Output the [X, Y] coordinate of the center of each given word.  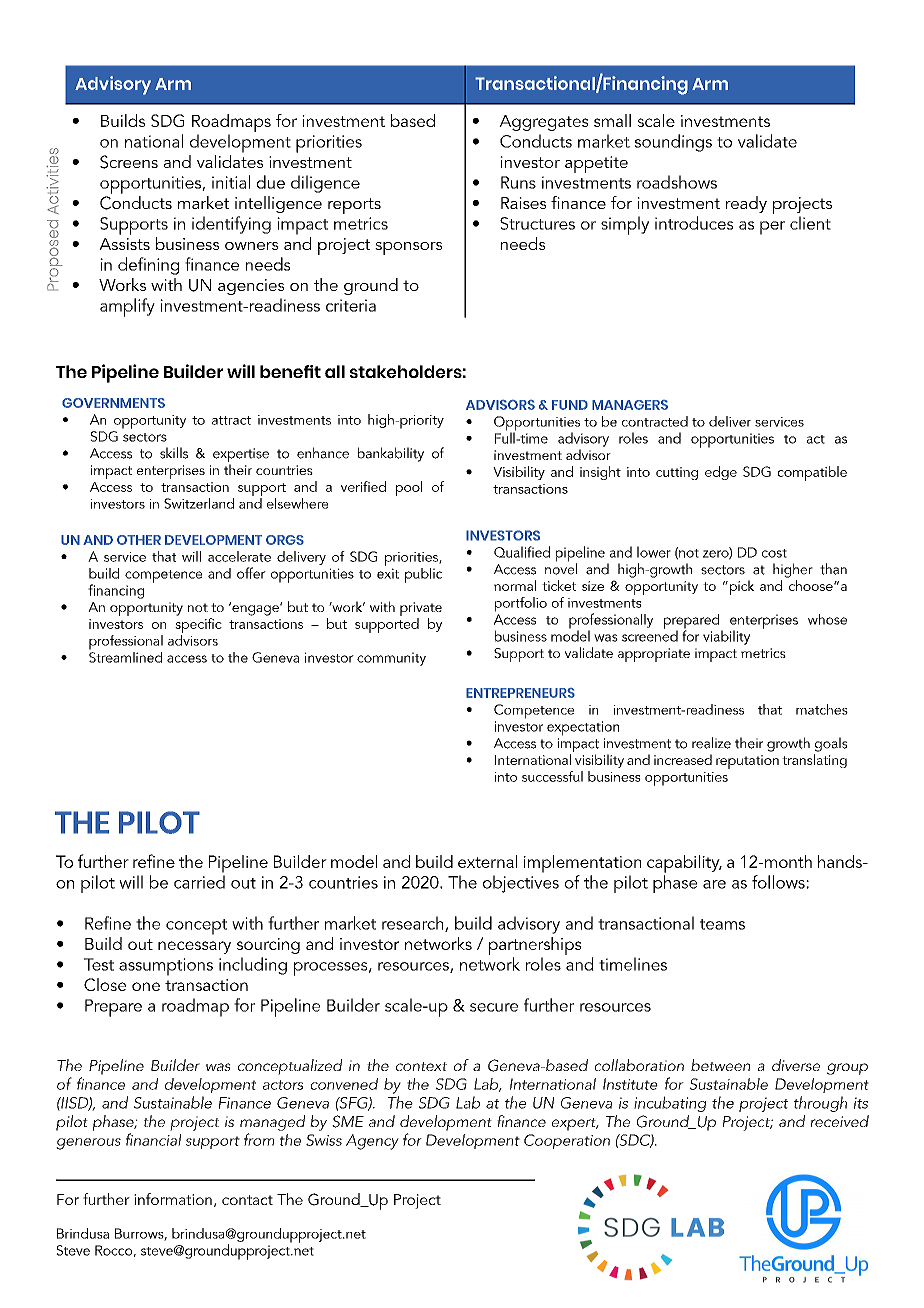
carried [199, 882]
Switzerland [199, 503]
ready [746, 204]
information [173, 1199]
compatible [812, 473]
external [487, 861]
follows [779, 882]
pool [409, 488]
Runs [518, 182]
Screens [129, 162]
